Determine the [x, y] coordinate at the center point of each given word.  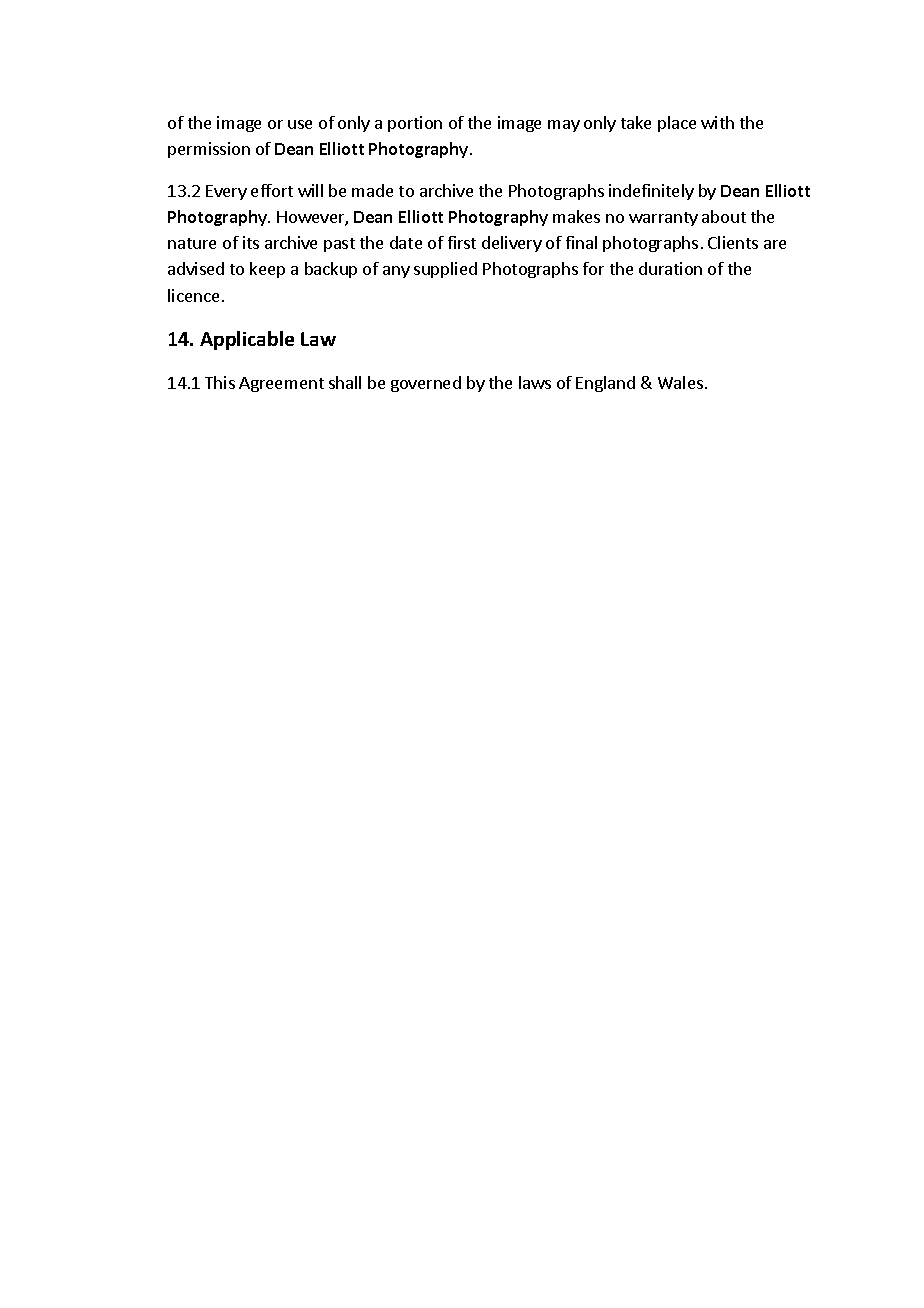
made [372, 190]
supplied [445, 270]
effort [272, 190]
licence [193, 295]
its [251, 242]
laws [535, 382]
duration [670, 268]
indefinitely [651, 192]
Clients [733, 242]
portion [415, 124]
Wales [680, 382]
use [300, 124]
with [717, 122]
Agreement [281, 384]
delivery [512, 244]
